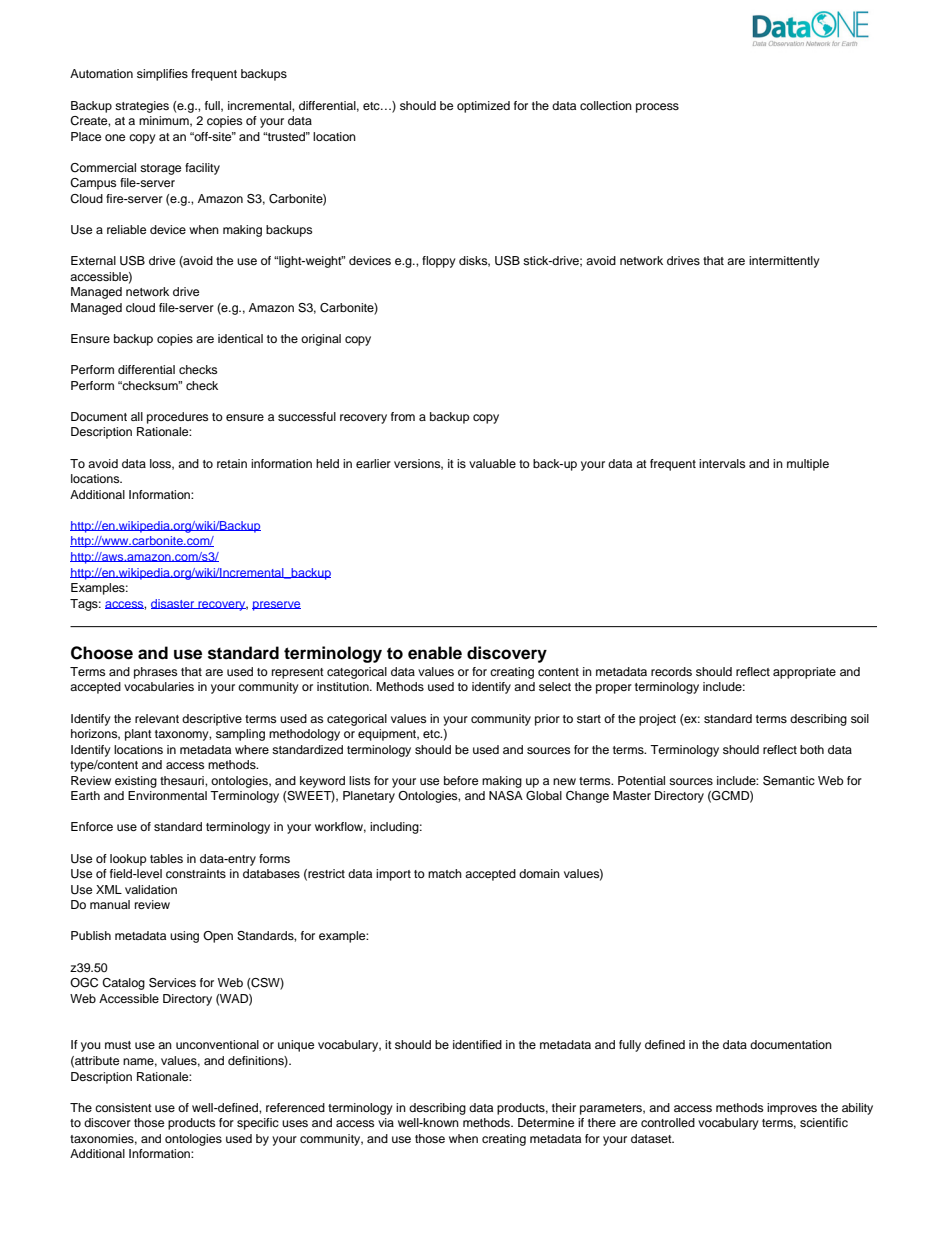 This screenshot has width=952, height=1233. Describe the element at coordinates (477, 1044) in the screenshot. I see `identified` at that location.
